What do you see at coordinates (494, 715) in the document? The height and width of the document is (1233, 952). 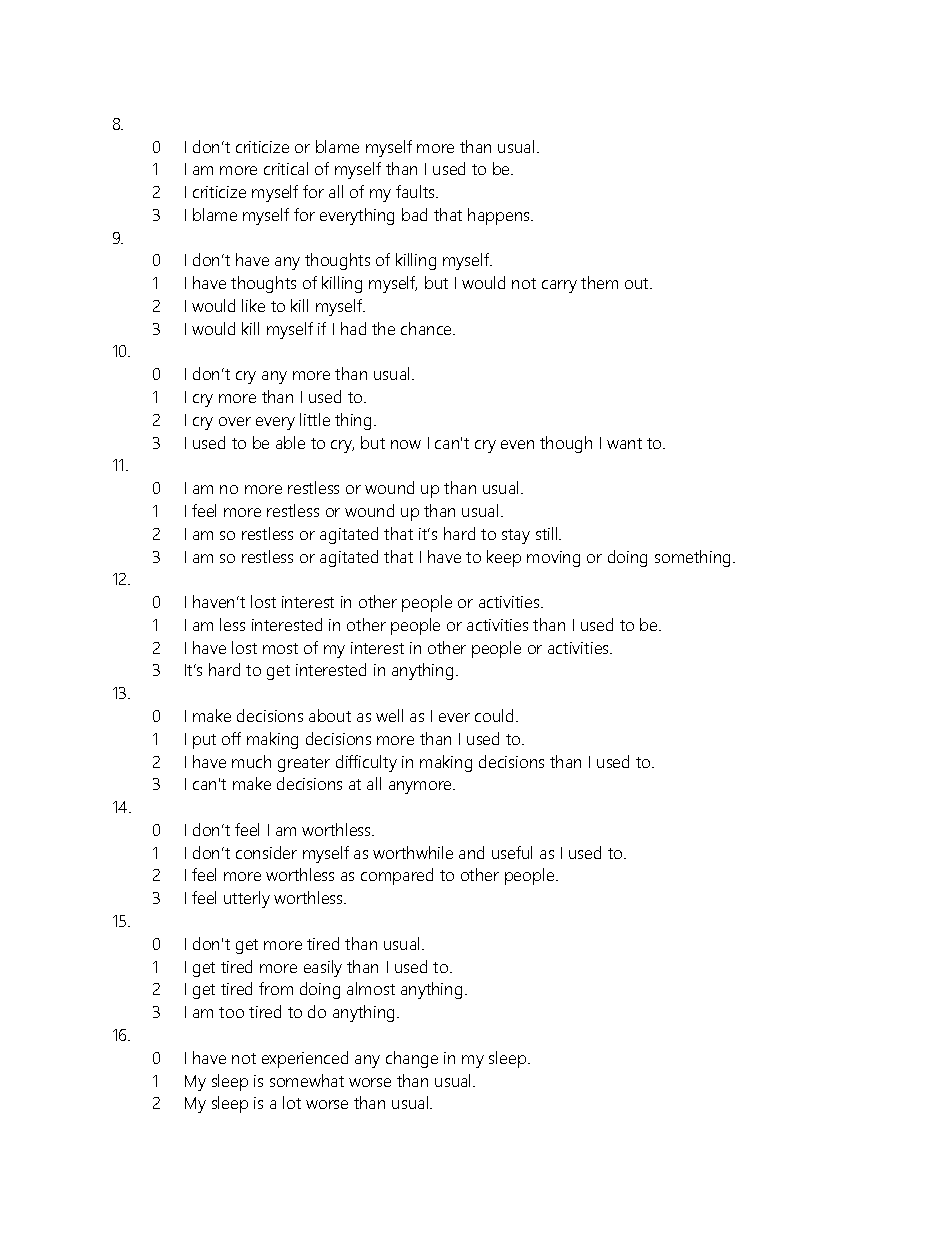 I see `could` at bounding box center [494, 715].
